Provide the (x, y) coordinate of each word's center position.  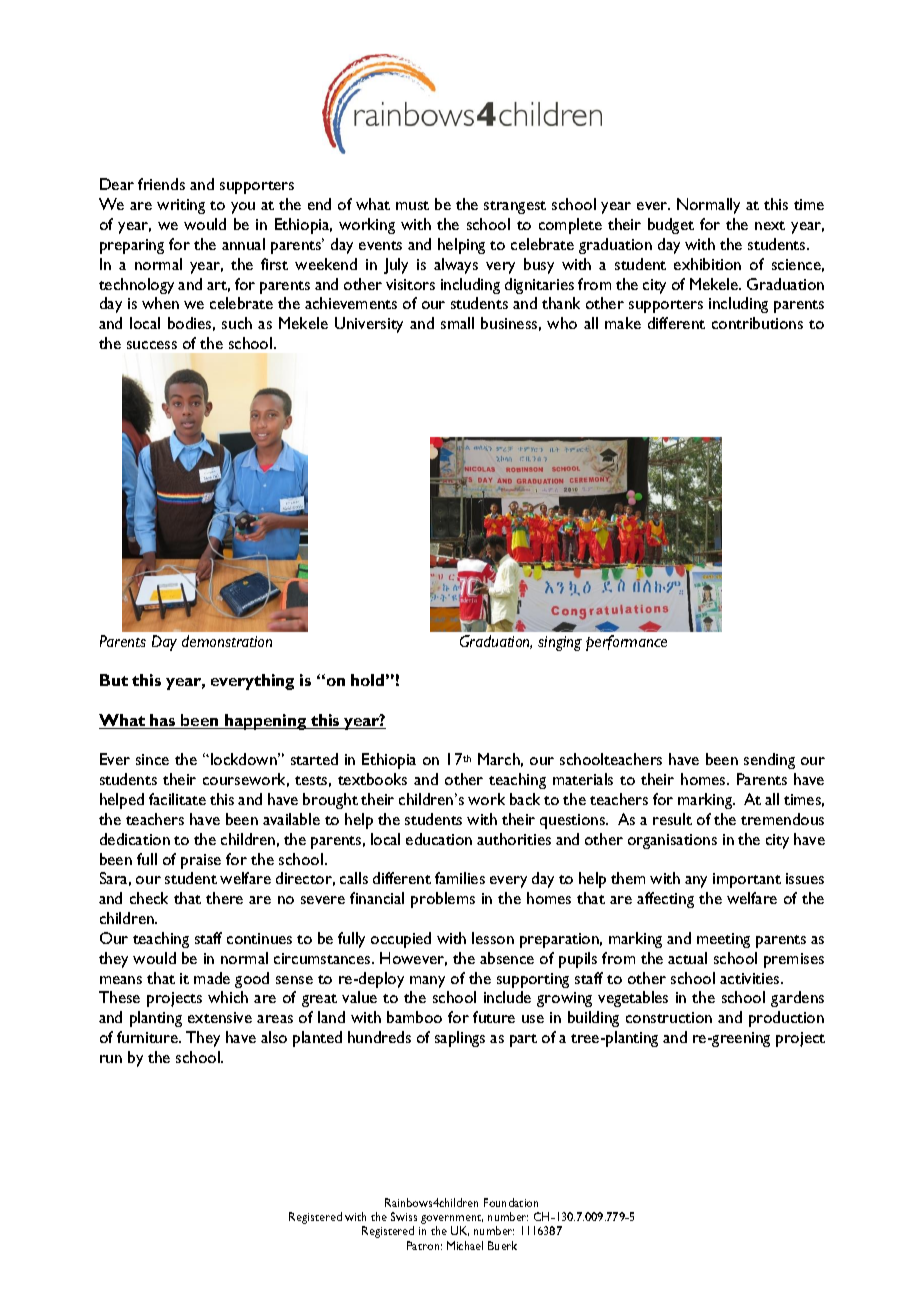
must (412, 205)
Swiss (404, 1216)
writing (181, 206)
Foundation (511, 1202)
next (770, 225)
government (452, 1221)
